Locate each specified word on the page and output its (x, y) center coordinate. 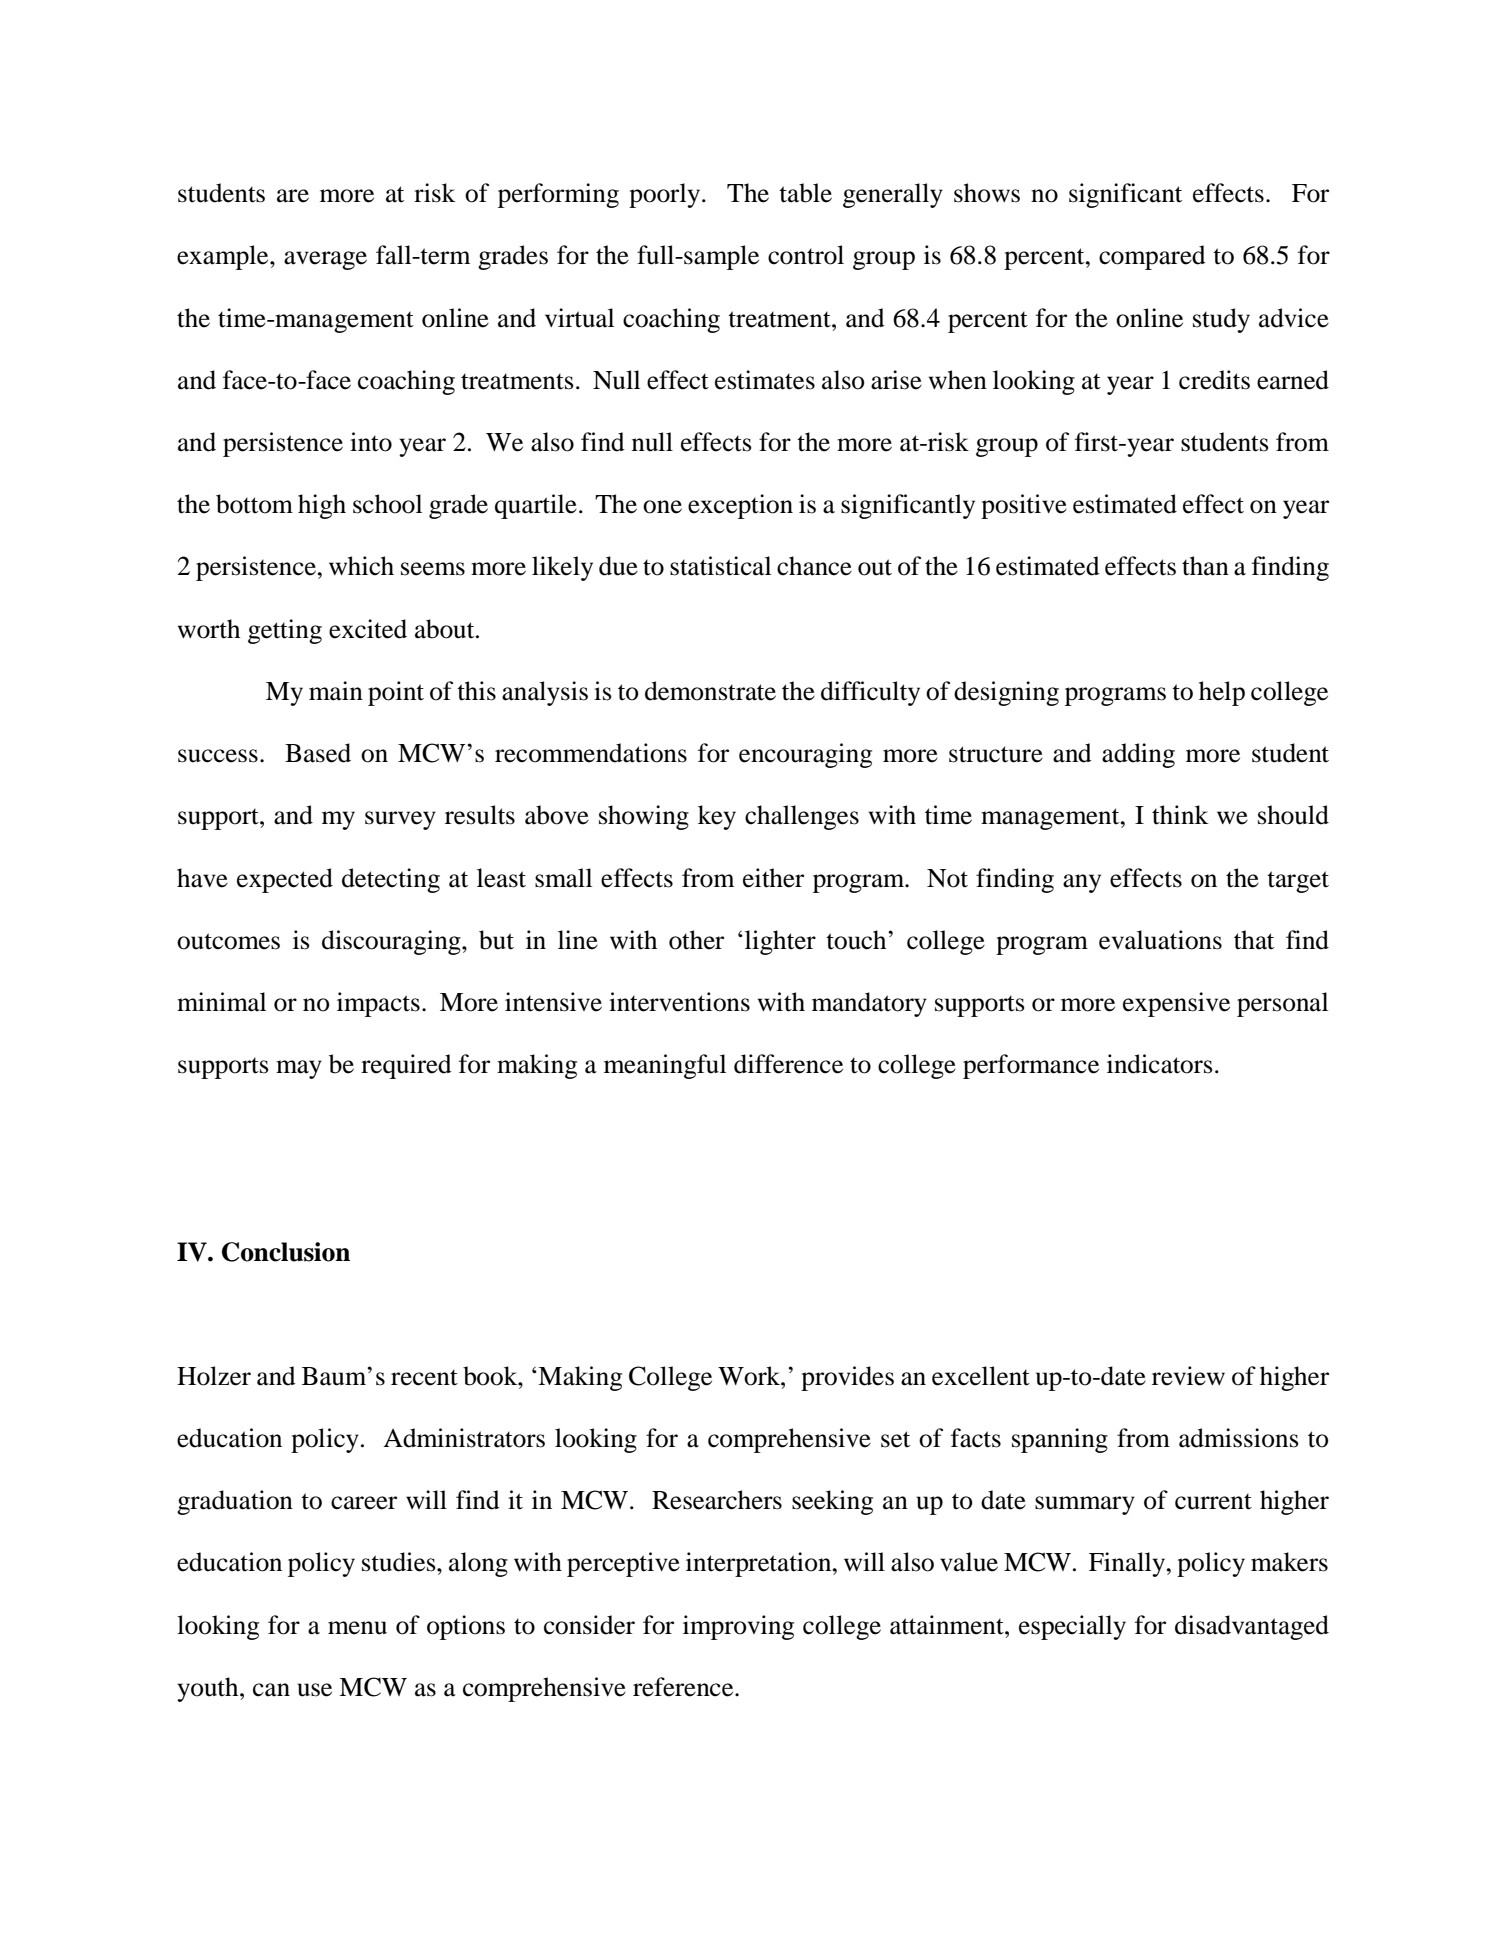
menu (357, 1628)
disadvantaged (1252, 1627)
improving (738, 1627)
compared (1152, 257)
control (806, 255)
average (325, 260)
